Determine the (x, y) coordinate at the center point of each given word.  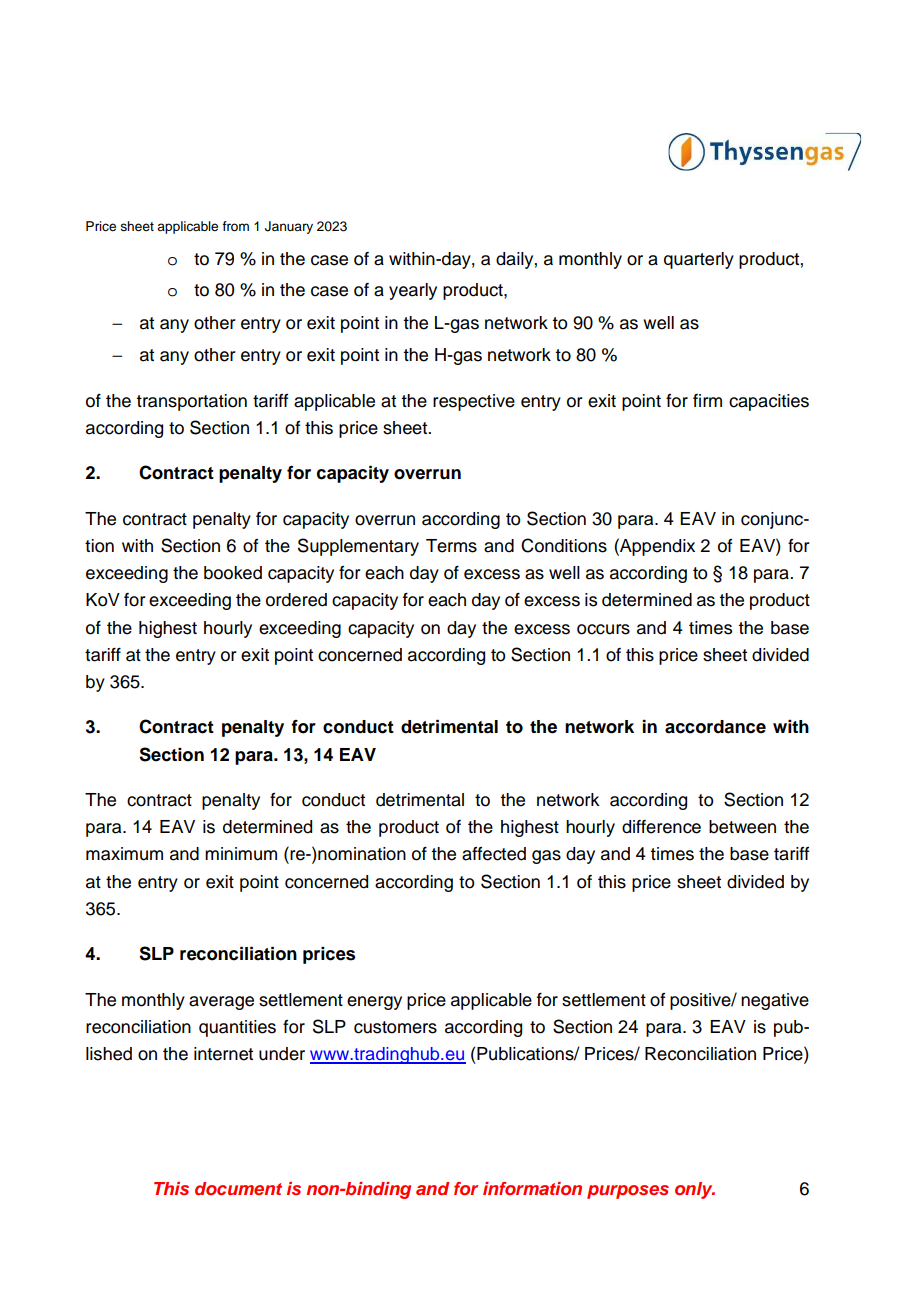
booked (233, 573)
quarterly (699, 260)
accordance (715, 727)
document (238, 1188)
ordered (296, 600)
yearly (413, 291)
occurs (603, 629)
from (235, 226)
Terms (451, 546)
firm (707, 400)
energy (374, 1003)
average (221, 1003)
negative (775, 1001)
